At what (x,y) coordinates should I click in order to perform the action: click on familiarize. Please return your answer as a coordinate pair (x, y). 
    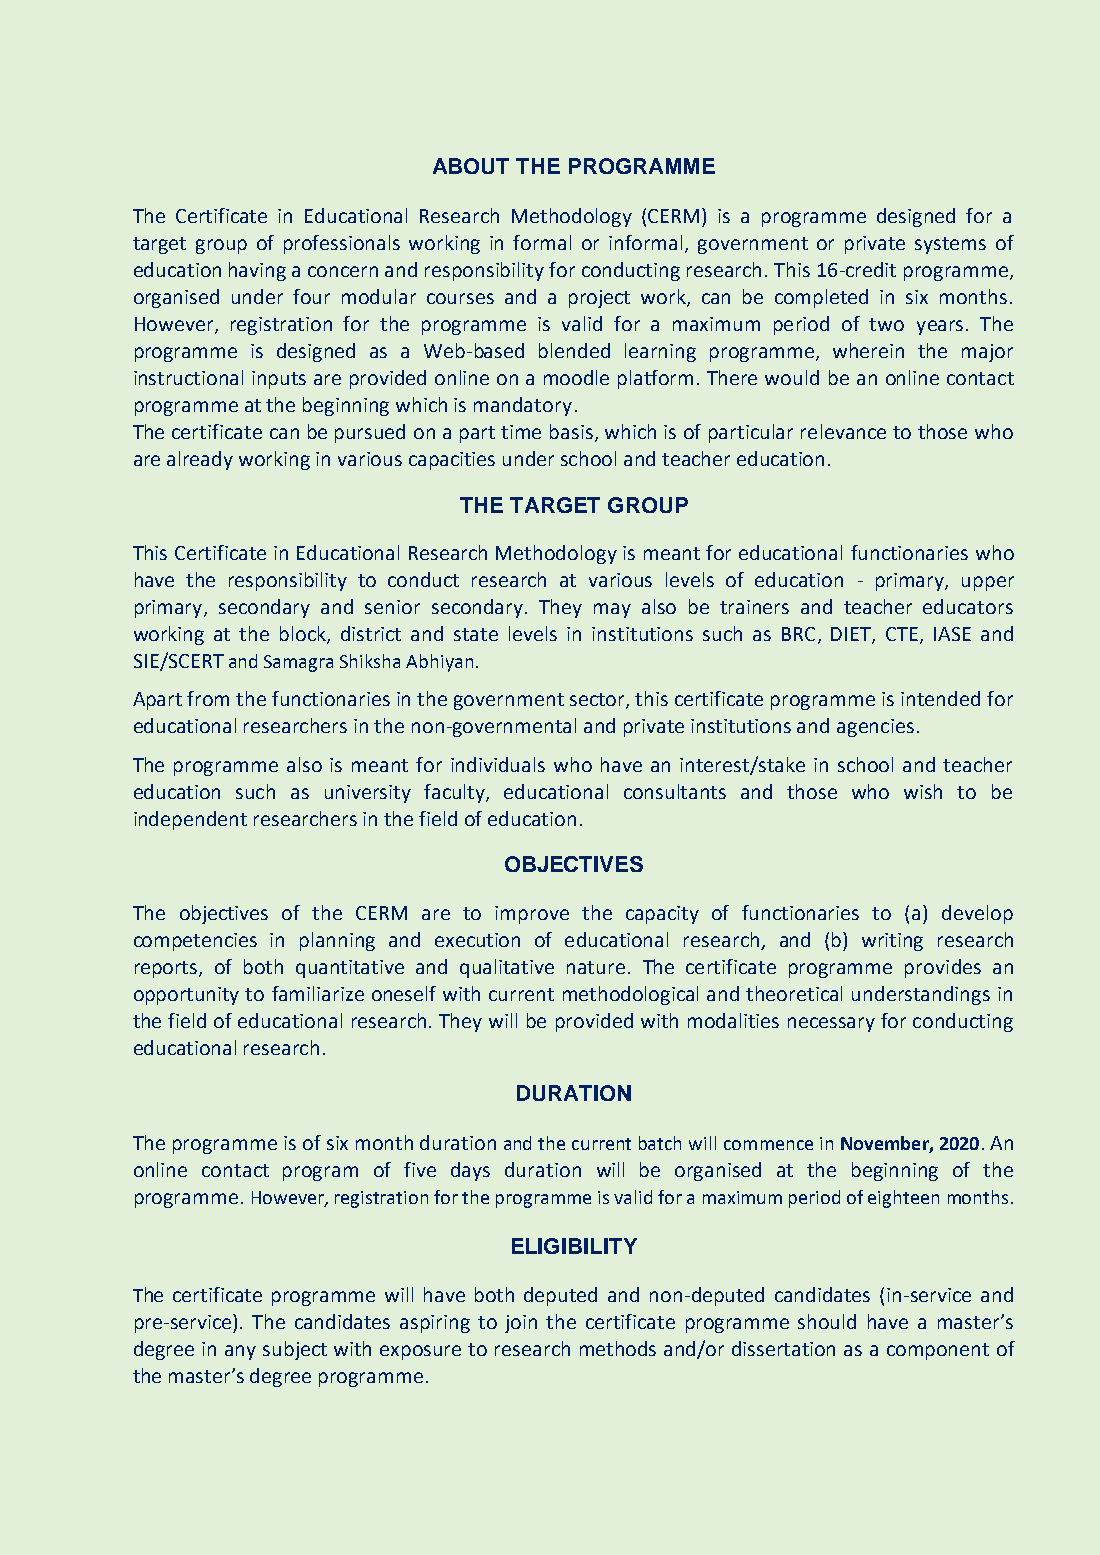
    Looking at the image, I should click on (318, 993).
